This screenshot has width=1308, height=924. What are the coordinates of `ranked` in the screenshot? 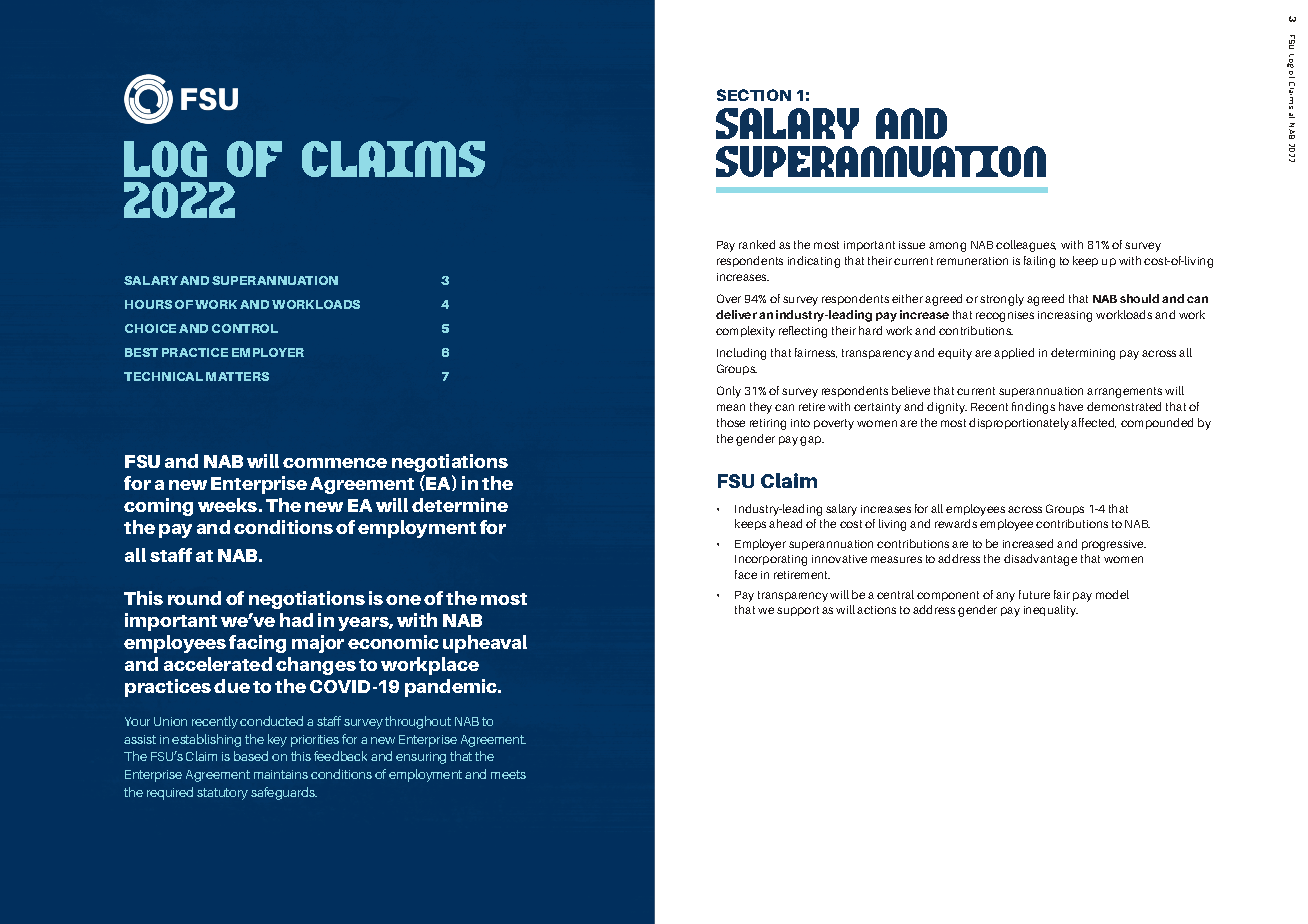 It's located at (757, 244).
